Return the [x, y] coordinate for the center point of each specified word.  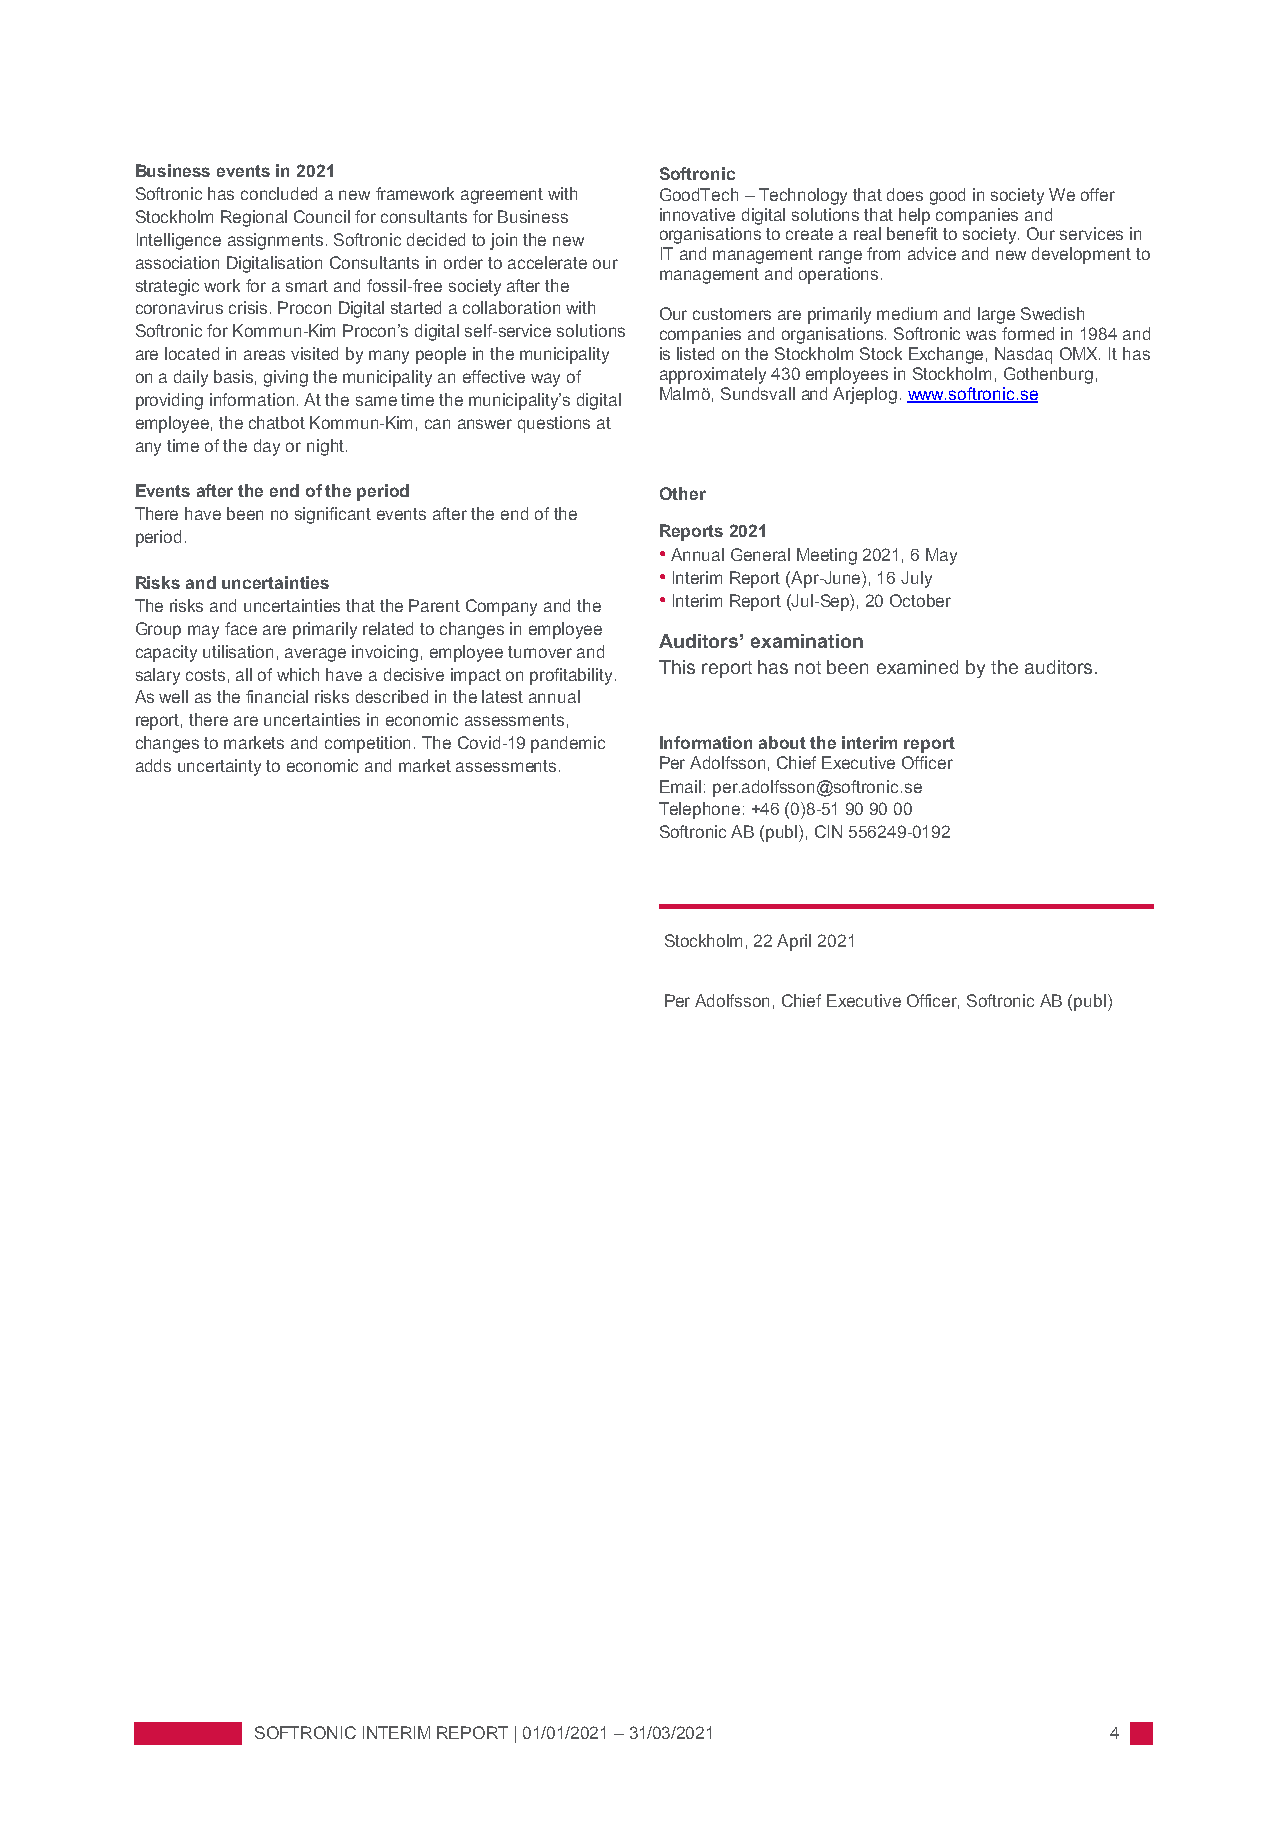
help [914, 216]
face [241, 628]
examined [917, 667]
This [677, 667]
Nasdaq [1023, 355]
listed [695, 353]
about [782, 742]
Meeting [827, 556]
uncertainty [219, 767]
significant [333, 515]
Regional [254, 218]
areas [264, 355]
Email [680, 786]
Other [683, 493]
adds [153, 765]
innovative [697, 214]
